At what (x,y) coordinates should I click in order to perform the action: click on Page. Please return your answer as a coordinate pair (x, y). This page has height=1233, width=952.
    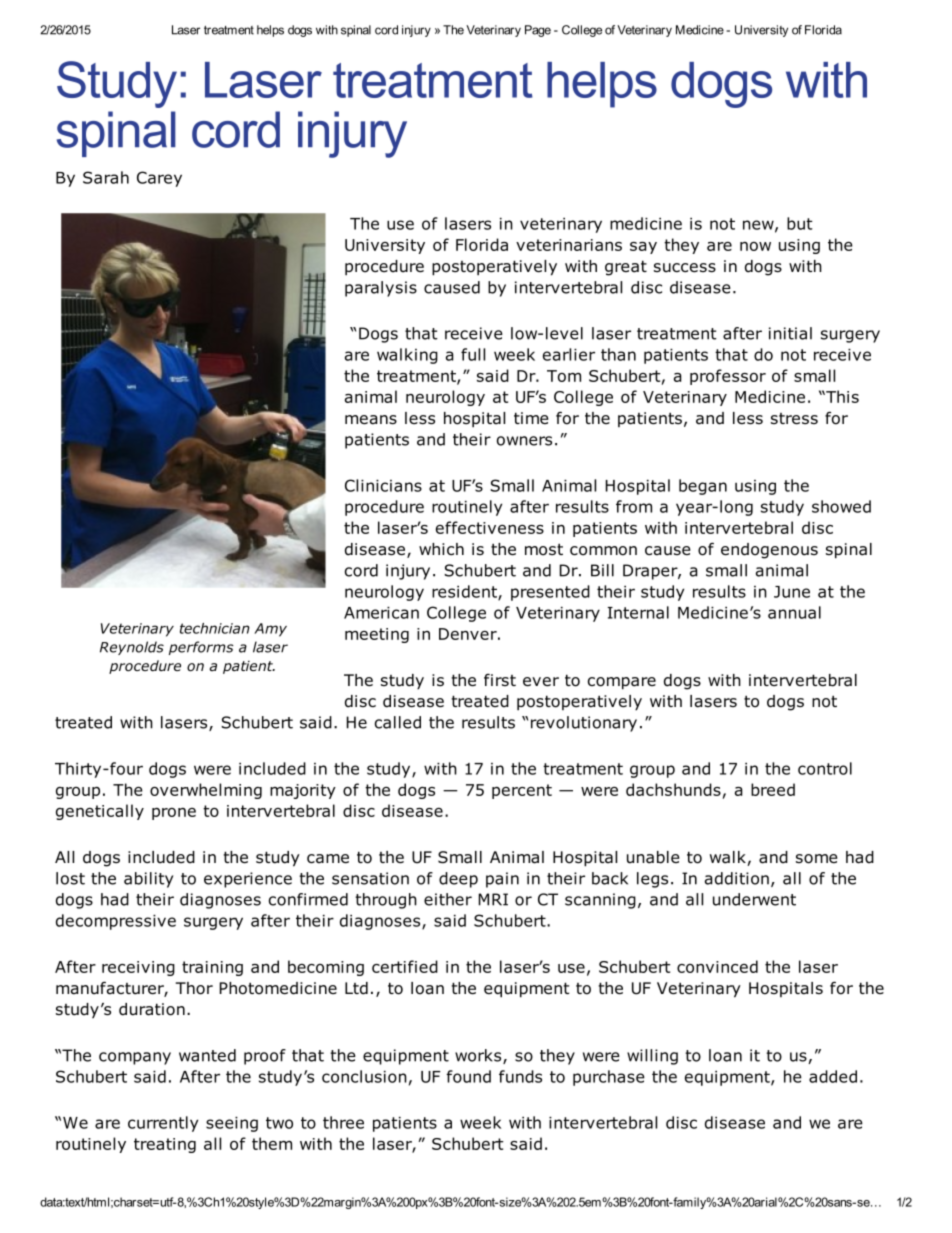
    Looking at the image, I should click on (538, 31).
